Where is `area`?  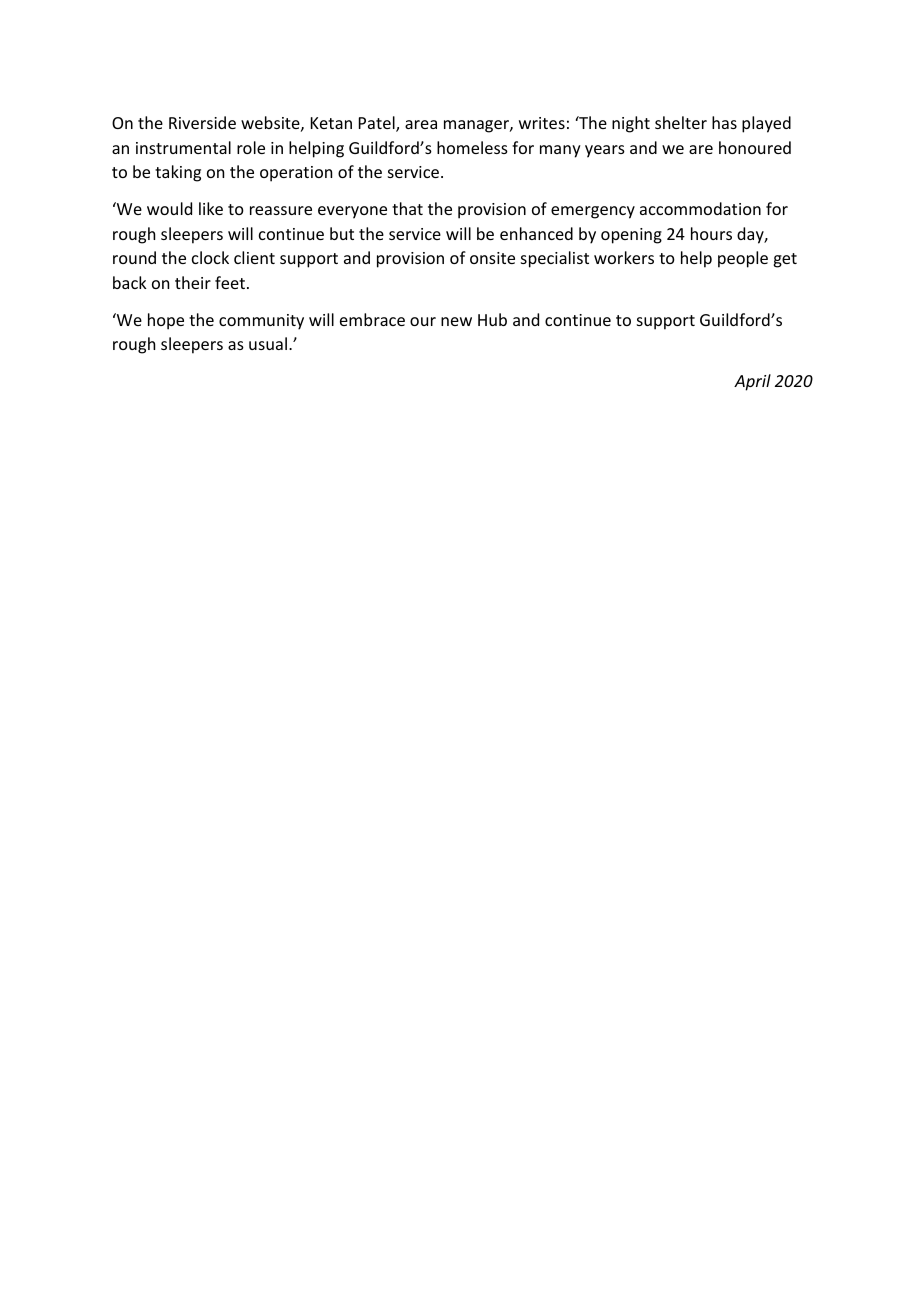
area is located at coordinates (421, 124).
